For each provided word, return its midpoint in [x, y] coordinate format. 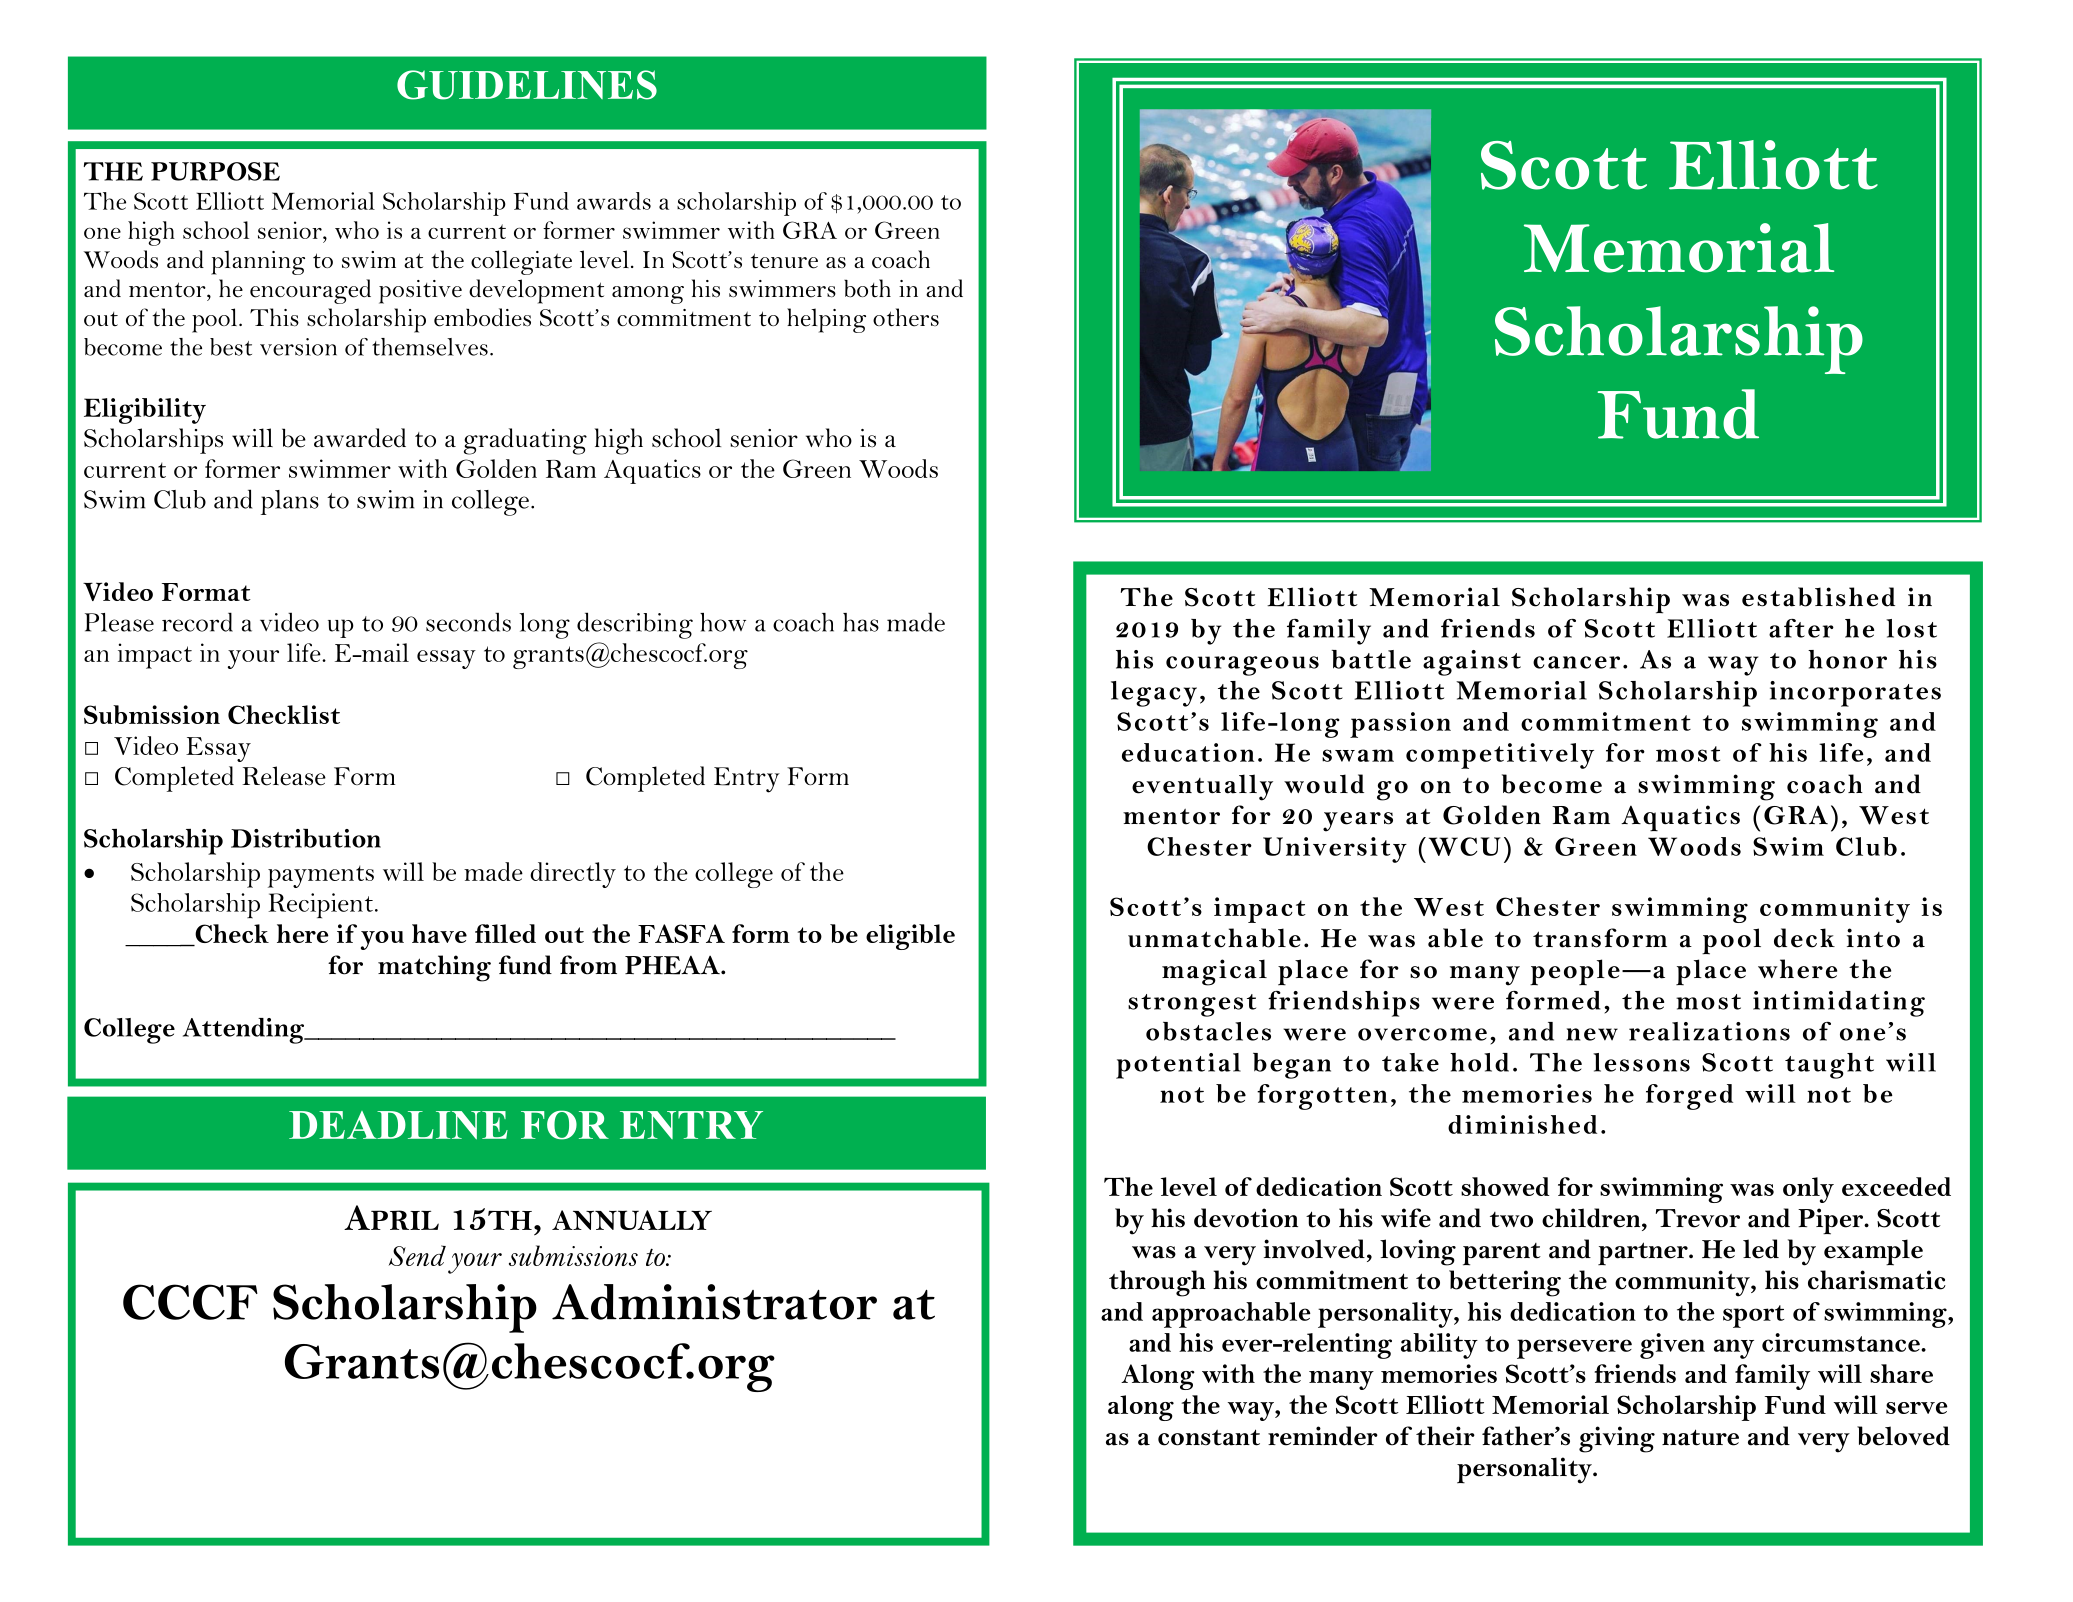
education [1188, 752]
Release [284, 776]
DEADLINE [398, 1125]
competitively [1500, 756]
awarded [360, 438]
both [867, 288]
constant [1209, 1437]
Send [417, 1255]
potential [1178, 1066]
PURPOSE [215, 171]
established [1818, 597]
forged [1689, 1097]
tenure [784, 261]
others [906, 317]
